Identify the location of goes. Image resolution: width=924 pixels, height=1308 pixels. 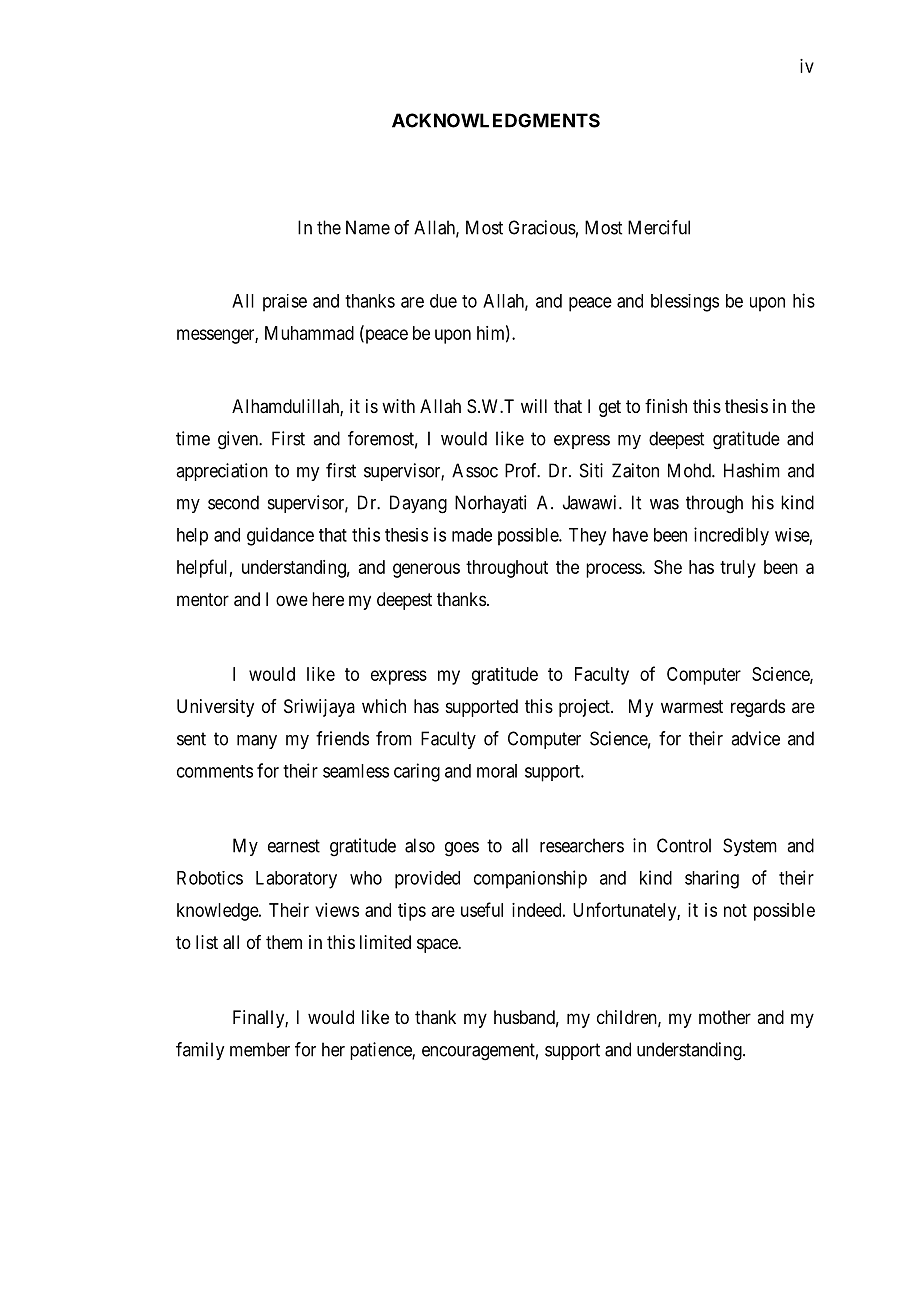
(462, 849).
